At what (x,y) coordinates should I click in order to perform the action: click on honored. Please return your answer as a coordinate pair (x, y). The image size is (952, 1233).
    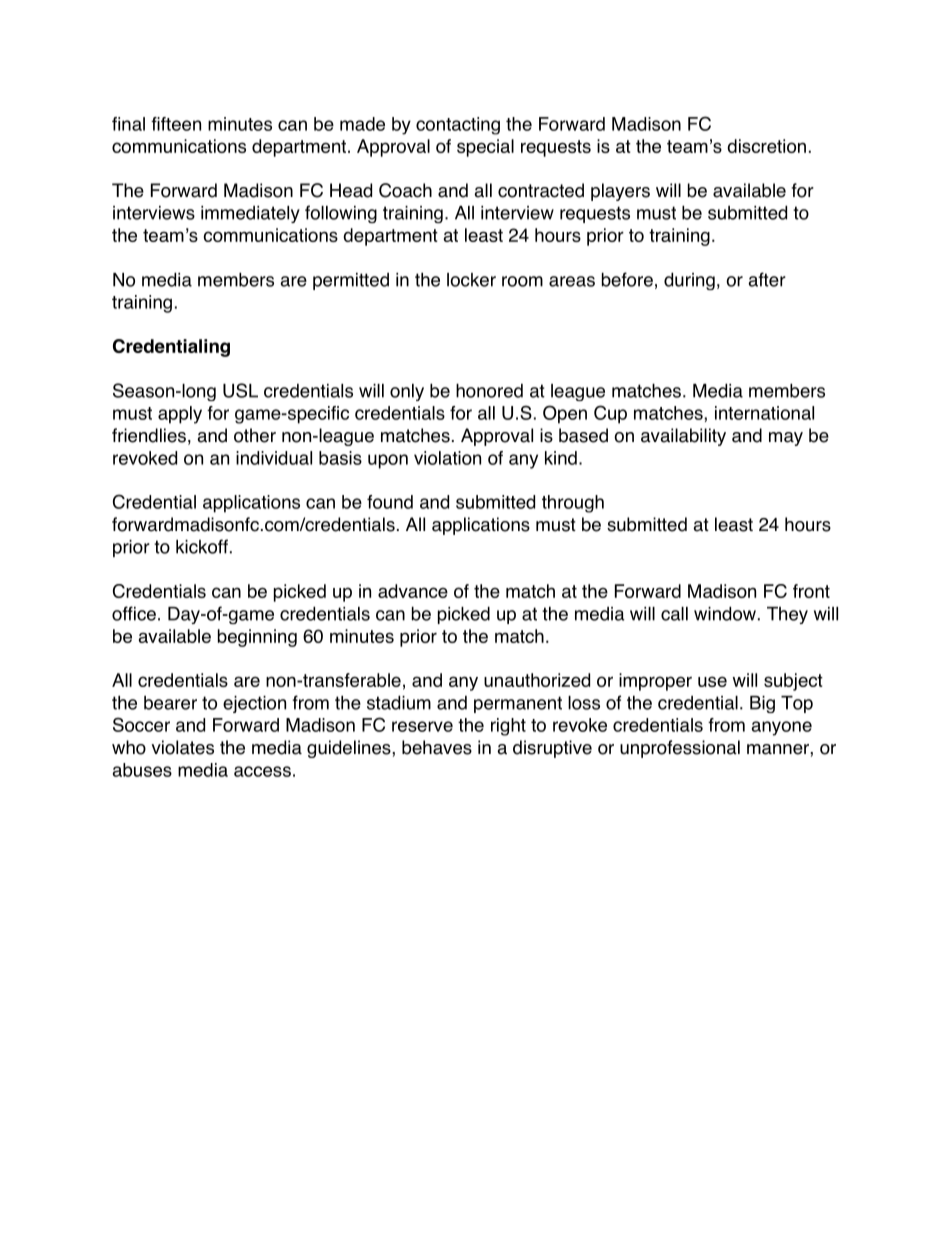
    Looking at the image, I should click on (489, 390).
